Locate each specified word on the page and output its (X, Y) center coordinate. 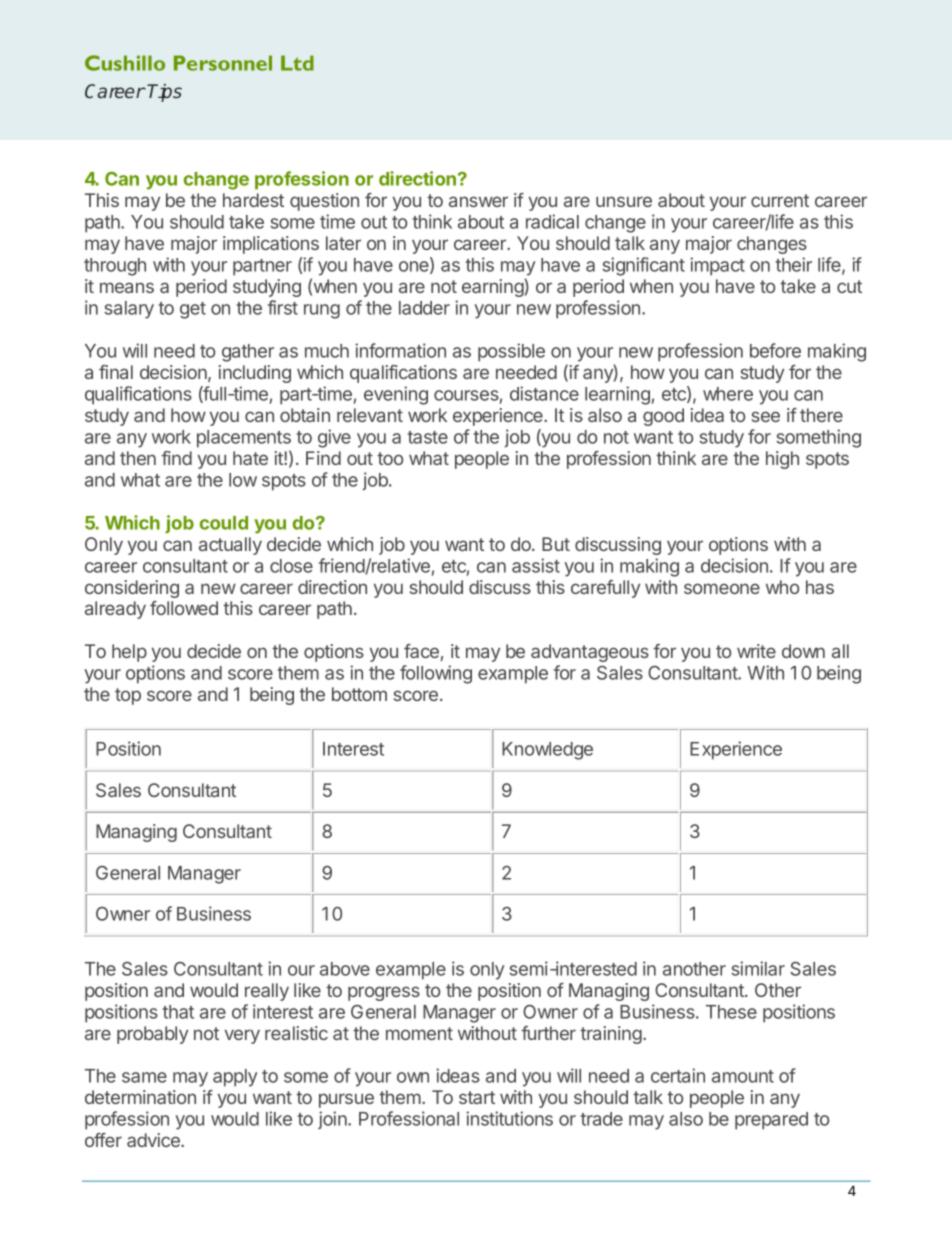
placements (244, 439)
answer (478, 201)
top (128, 696)
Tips (164, 93)
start (477, 1097)
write (756, 651)
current (780, 200)
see (766, 416)
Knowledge (547, 751)
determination (140, 1097)
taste (428, 437)
